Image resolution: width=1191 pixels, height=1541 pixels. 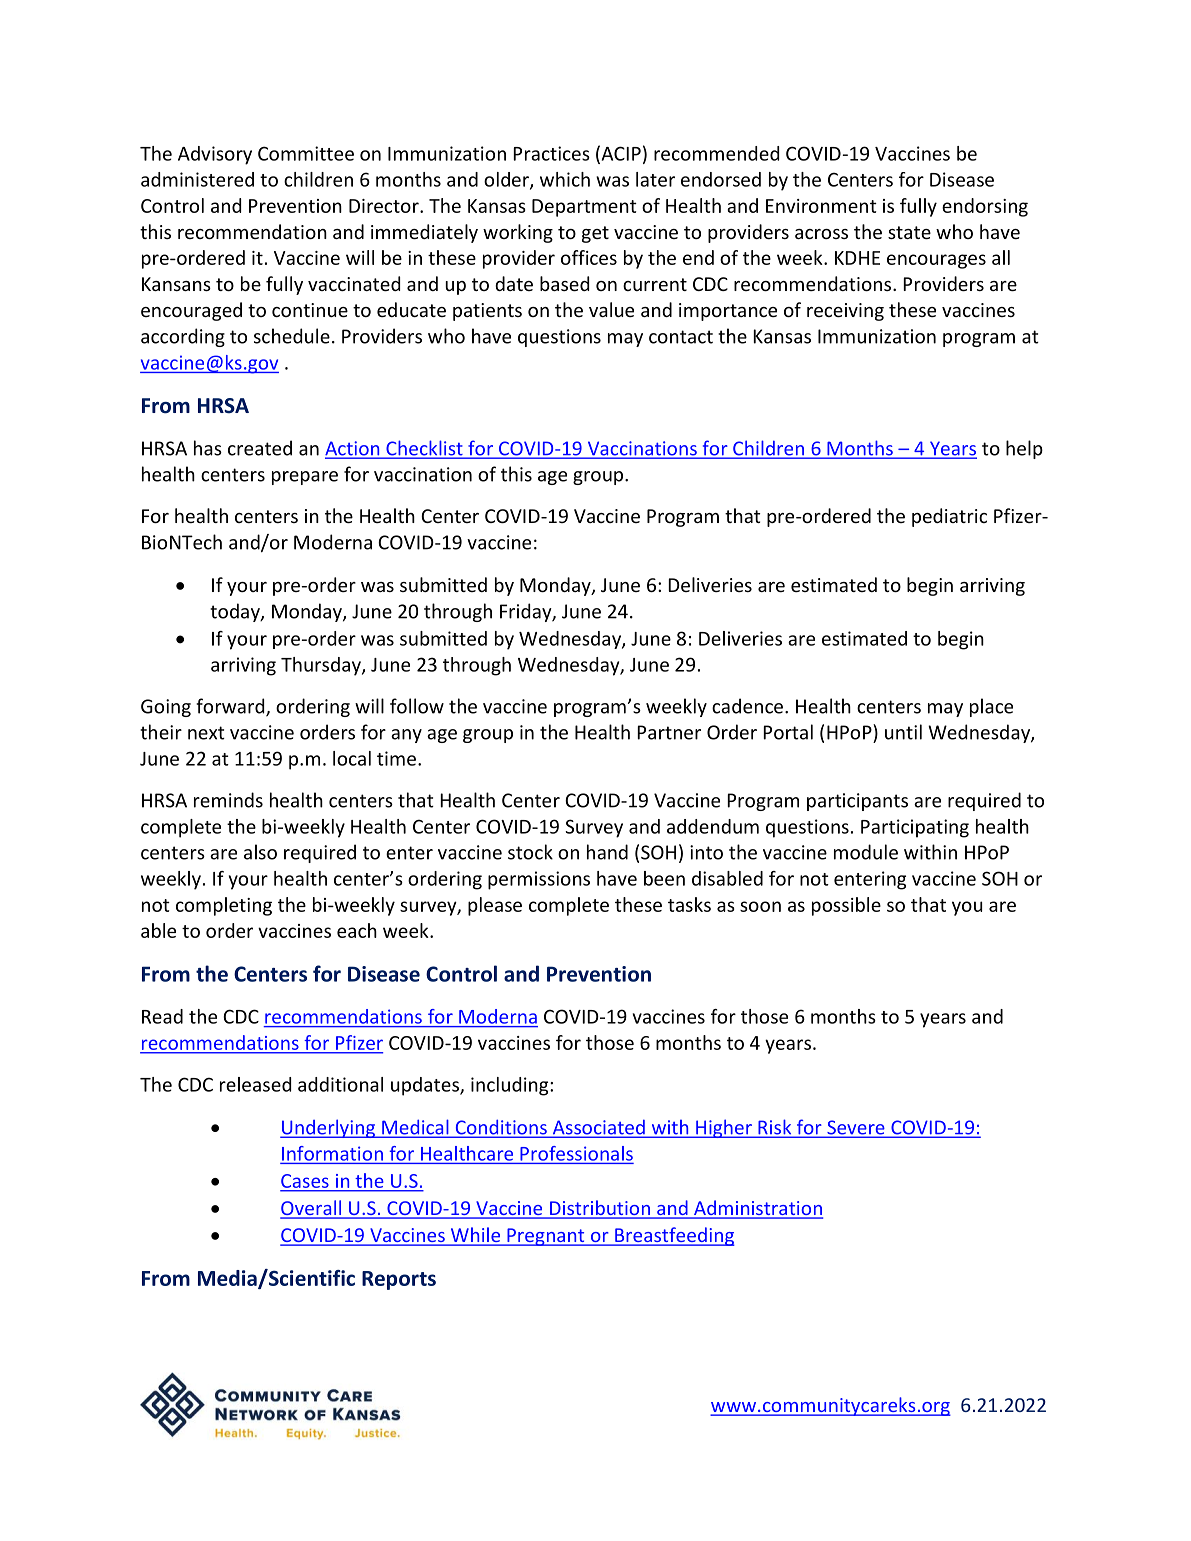 I want to click on Checklist, so click(x=424, y=449).
